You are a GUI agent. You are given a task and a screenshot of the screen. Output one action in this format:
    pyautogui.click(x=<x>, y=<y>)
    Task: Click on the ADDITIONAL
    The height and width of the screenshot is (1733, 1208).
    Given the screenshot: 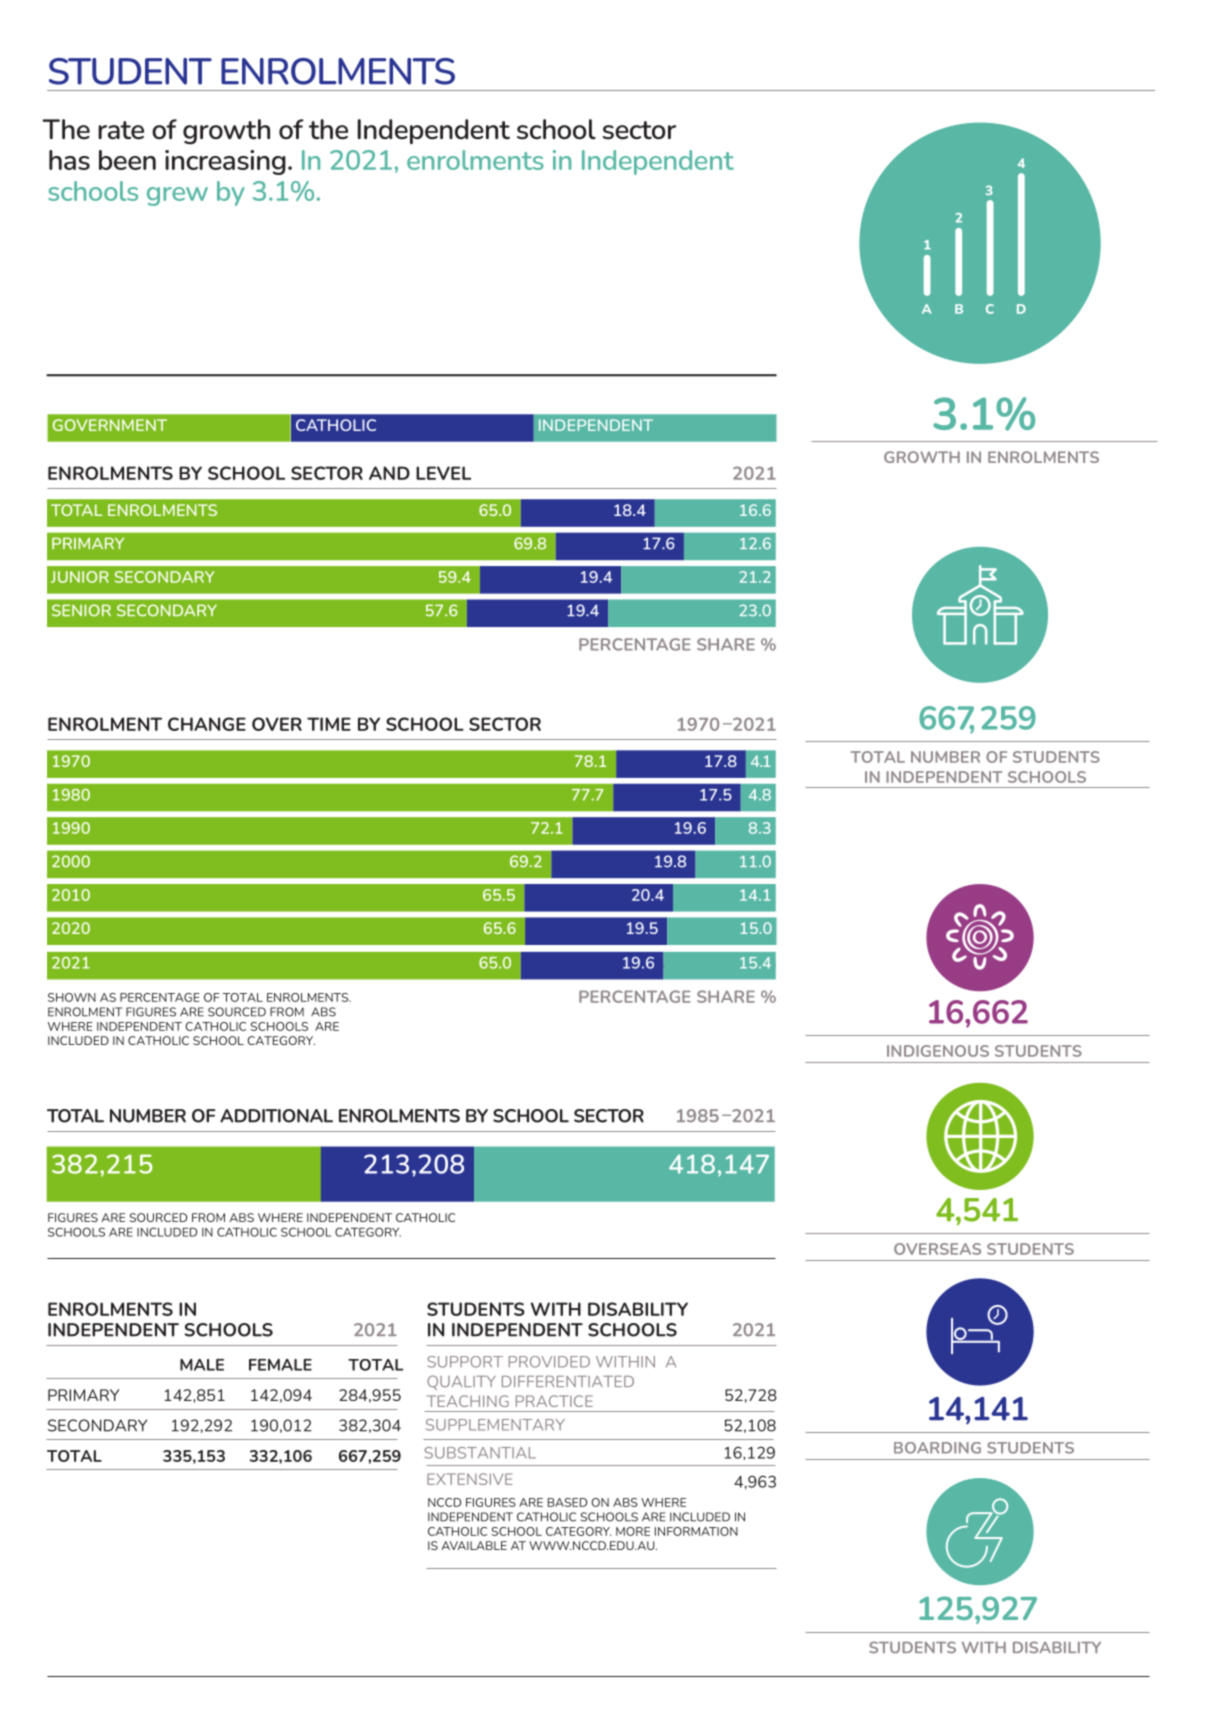 What is the action you would take?
    pyautogui.click(x=276, y=1116)
